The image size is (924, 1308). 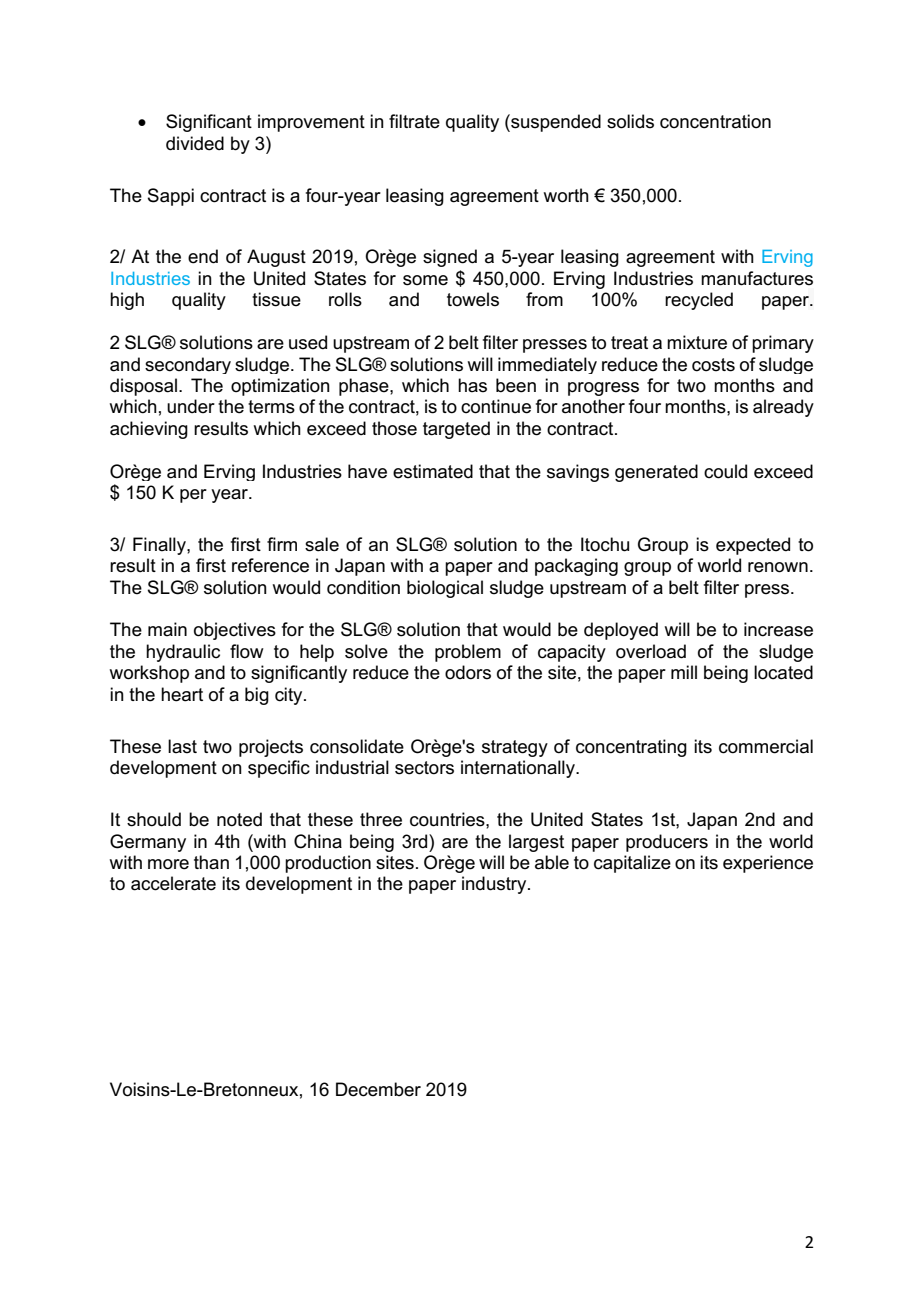 What do you see at coordinates (188, 365) in the document?
I see `secondary` at bounding box center [188, 365].
